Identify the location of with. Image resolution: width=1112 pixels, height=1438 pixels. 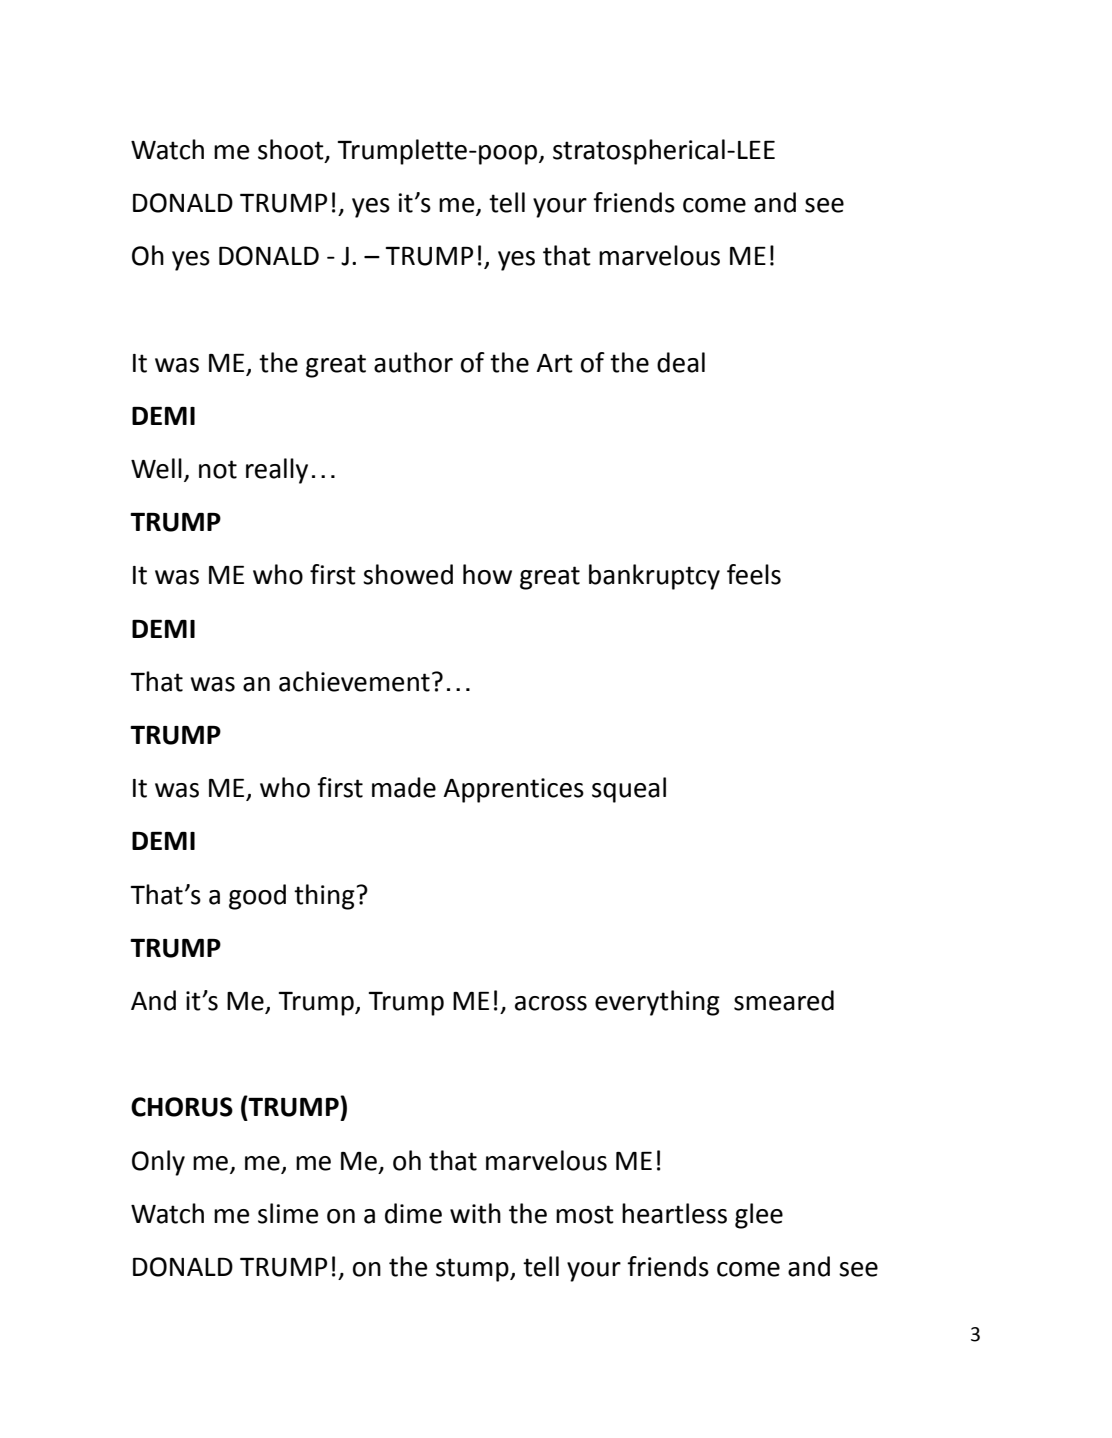
(475, 1213).
